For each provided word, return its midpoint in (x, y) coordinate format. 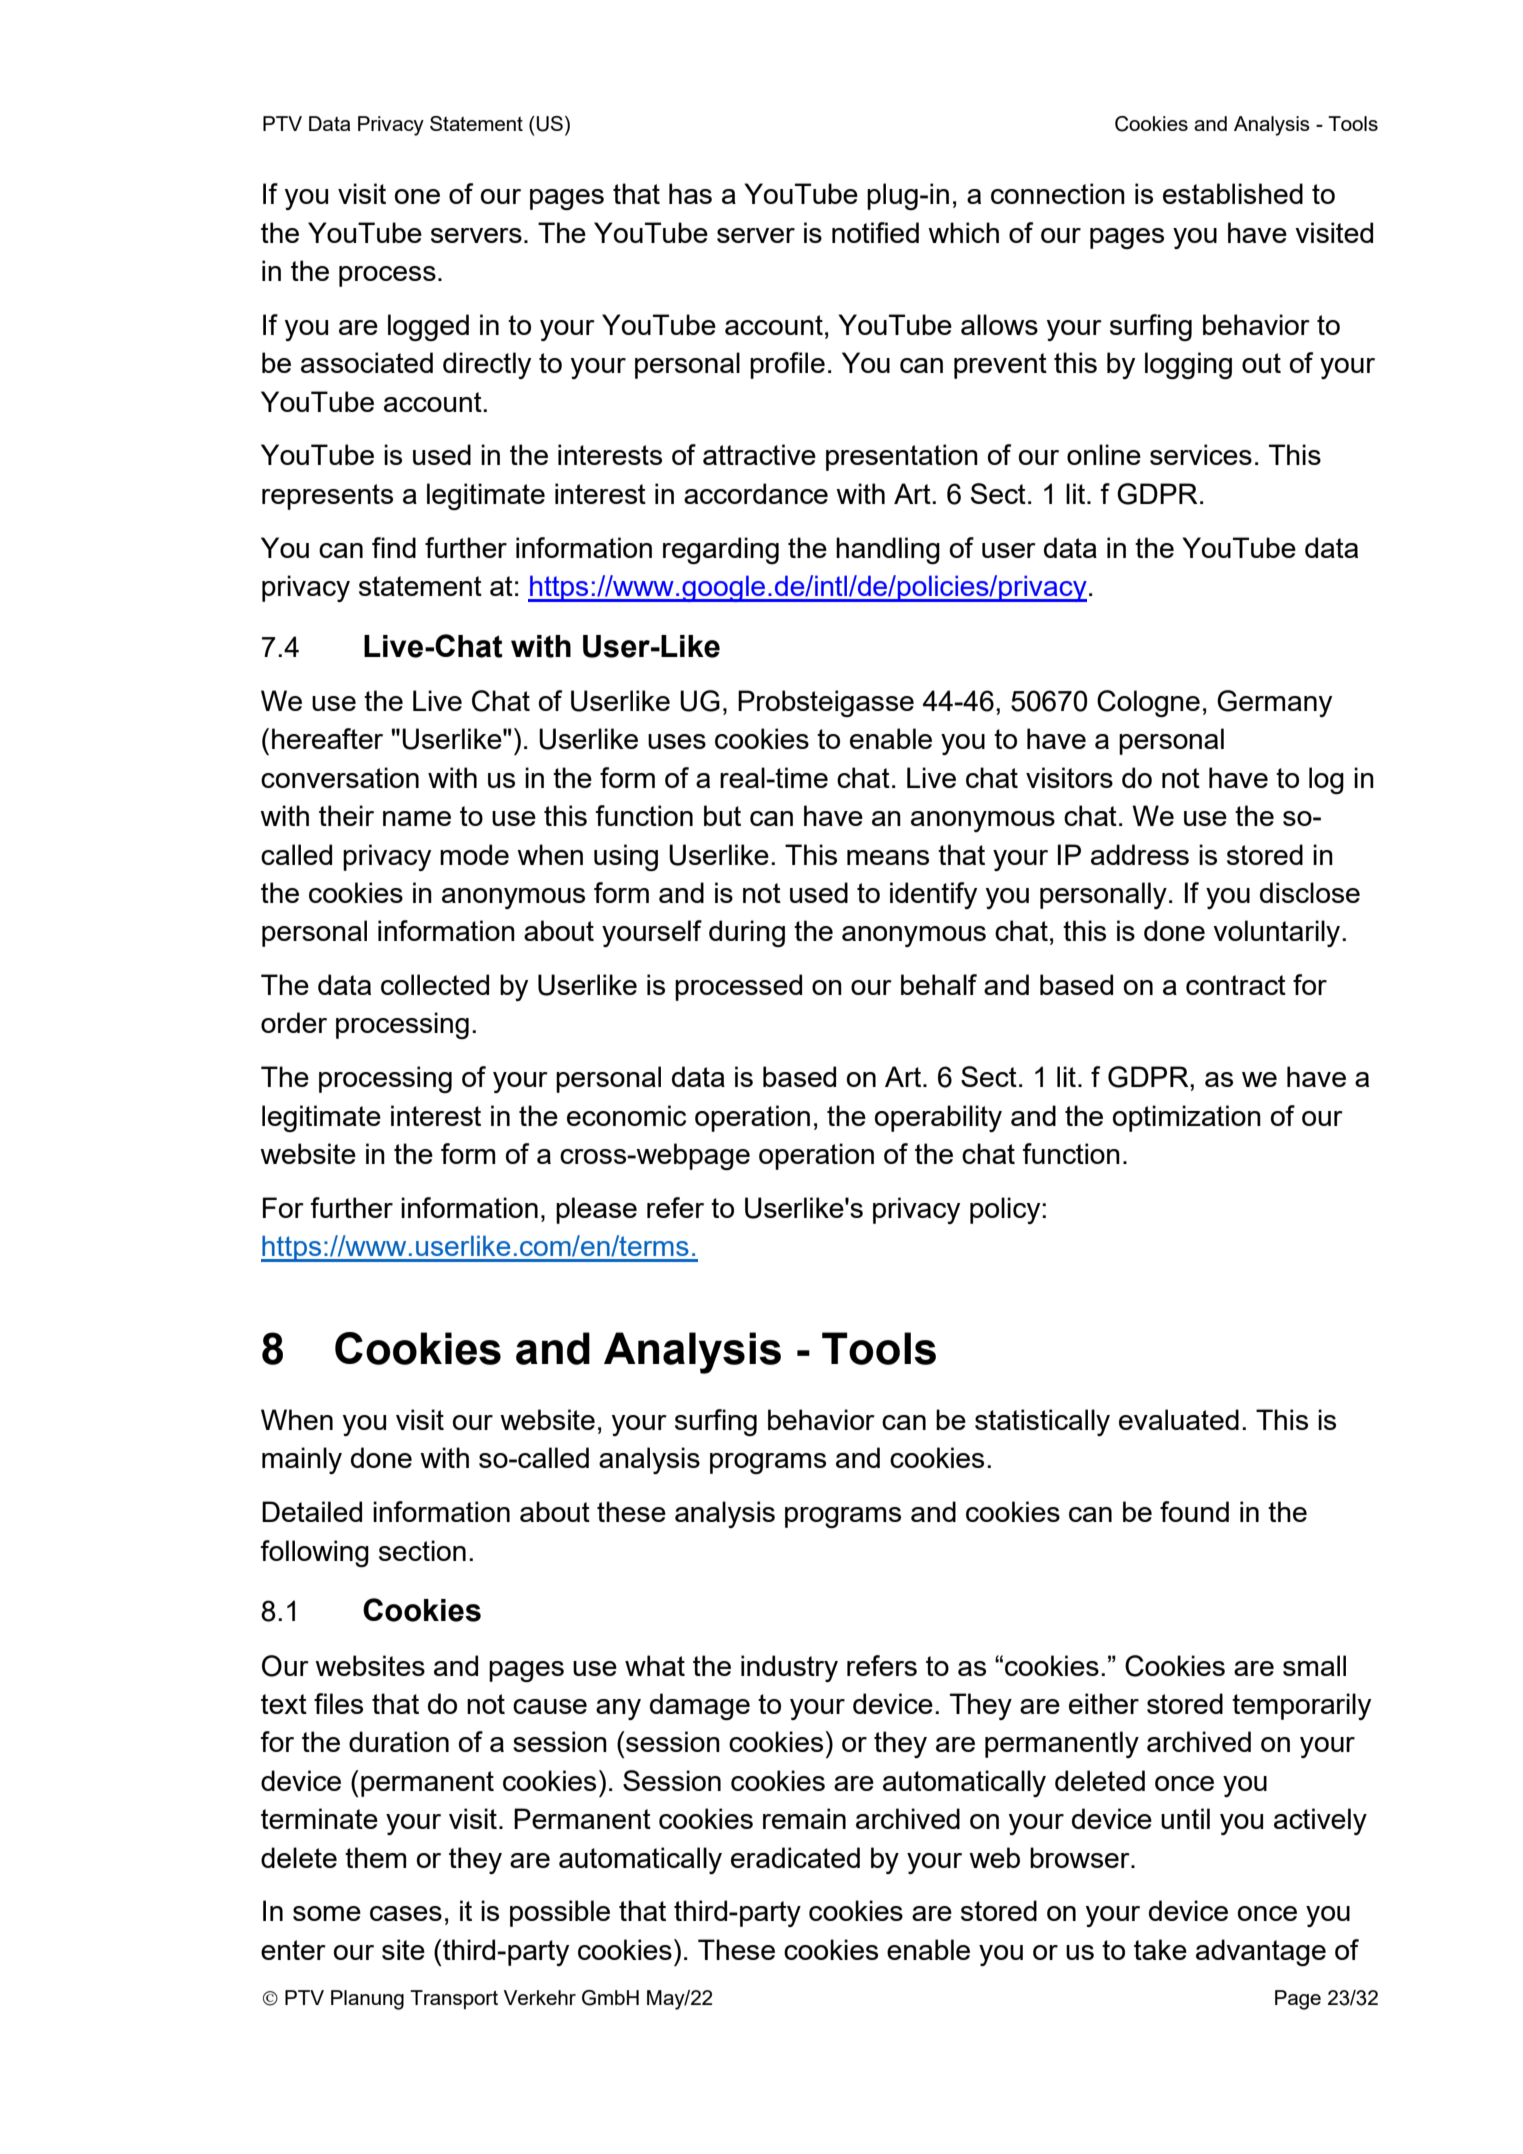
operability (938, 1118)
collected (435, 984)
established (1233, 193)
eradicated (795, 1857)
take (1160, 1949)
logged (428, 327)
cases (406, 1913)
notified (875, 232)
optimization (1187, 1118)
